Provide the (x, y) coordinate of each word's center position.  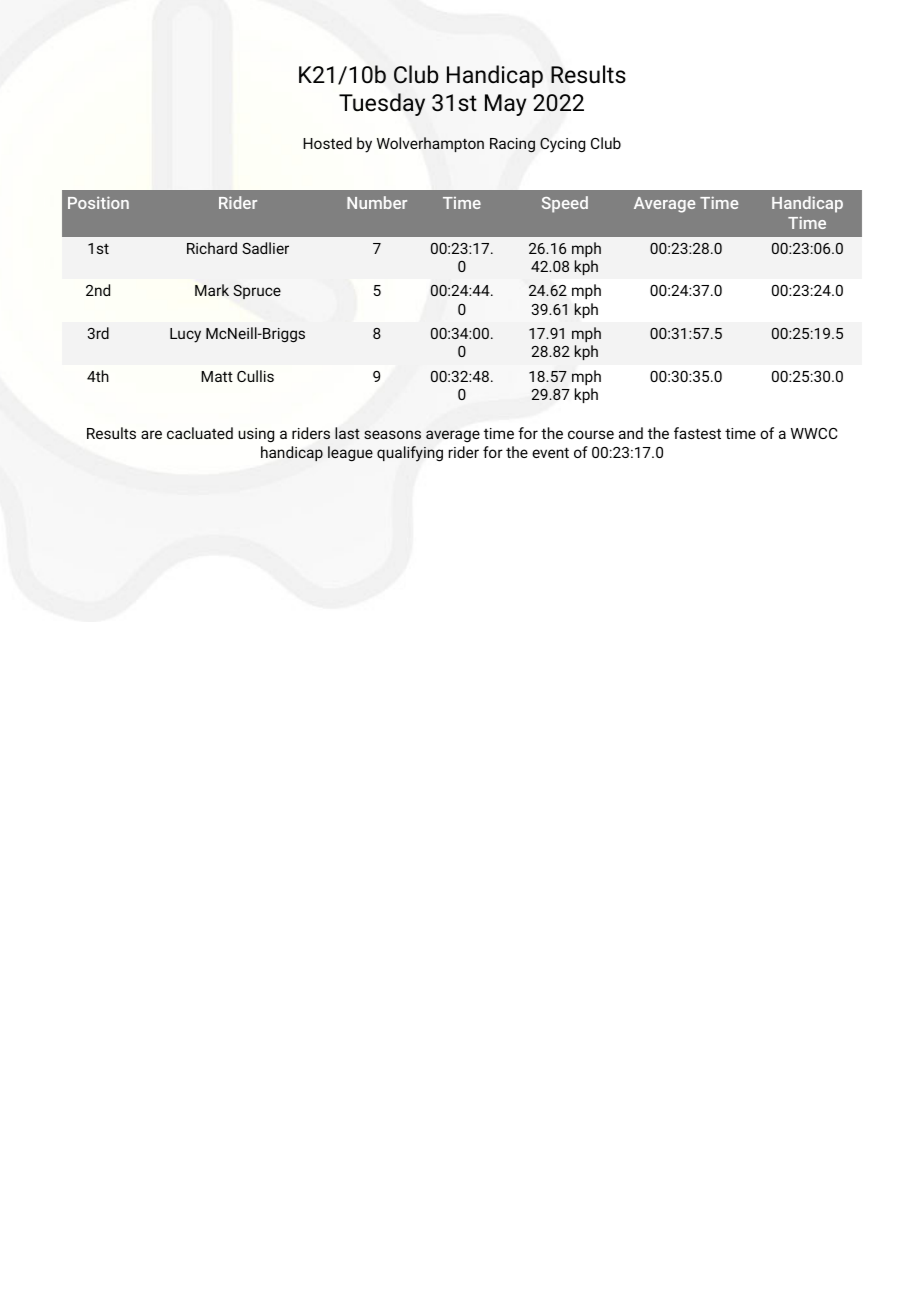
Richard (212, 248)
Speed (565, 204)
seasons (392, 434)
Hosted (327, 143)
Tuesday (382, 104)
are (151, 434)
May (506, 105)
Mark (212, 290)
